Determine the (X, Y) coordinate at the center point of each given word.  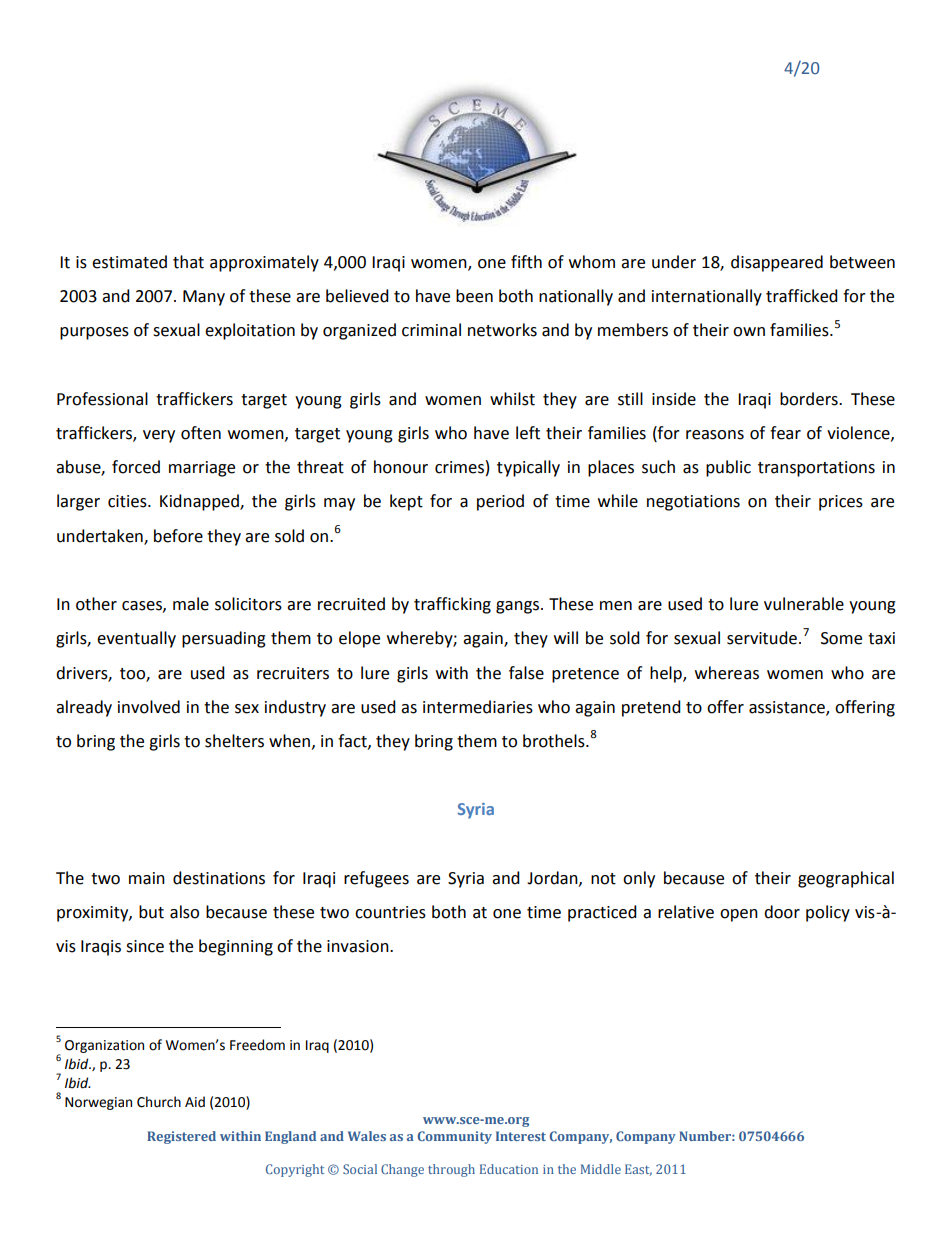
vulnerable (804, 604)
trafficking (452, 605)
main (147, 878)
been (474, 296)
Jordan (553, 878)
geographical (846, 879)
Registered (181, 1137)
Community (455, 1137)
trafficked (802, 296)
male (191, 604)
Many (204, 298)
